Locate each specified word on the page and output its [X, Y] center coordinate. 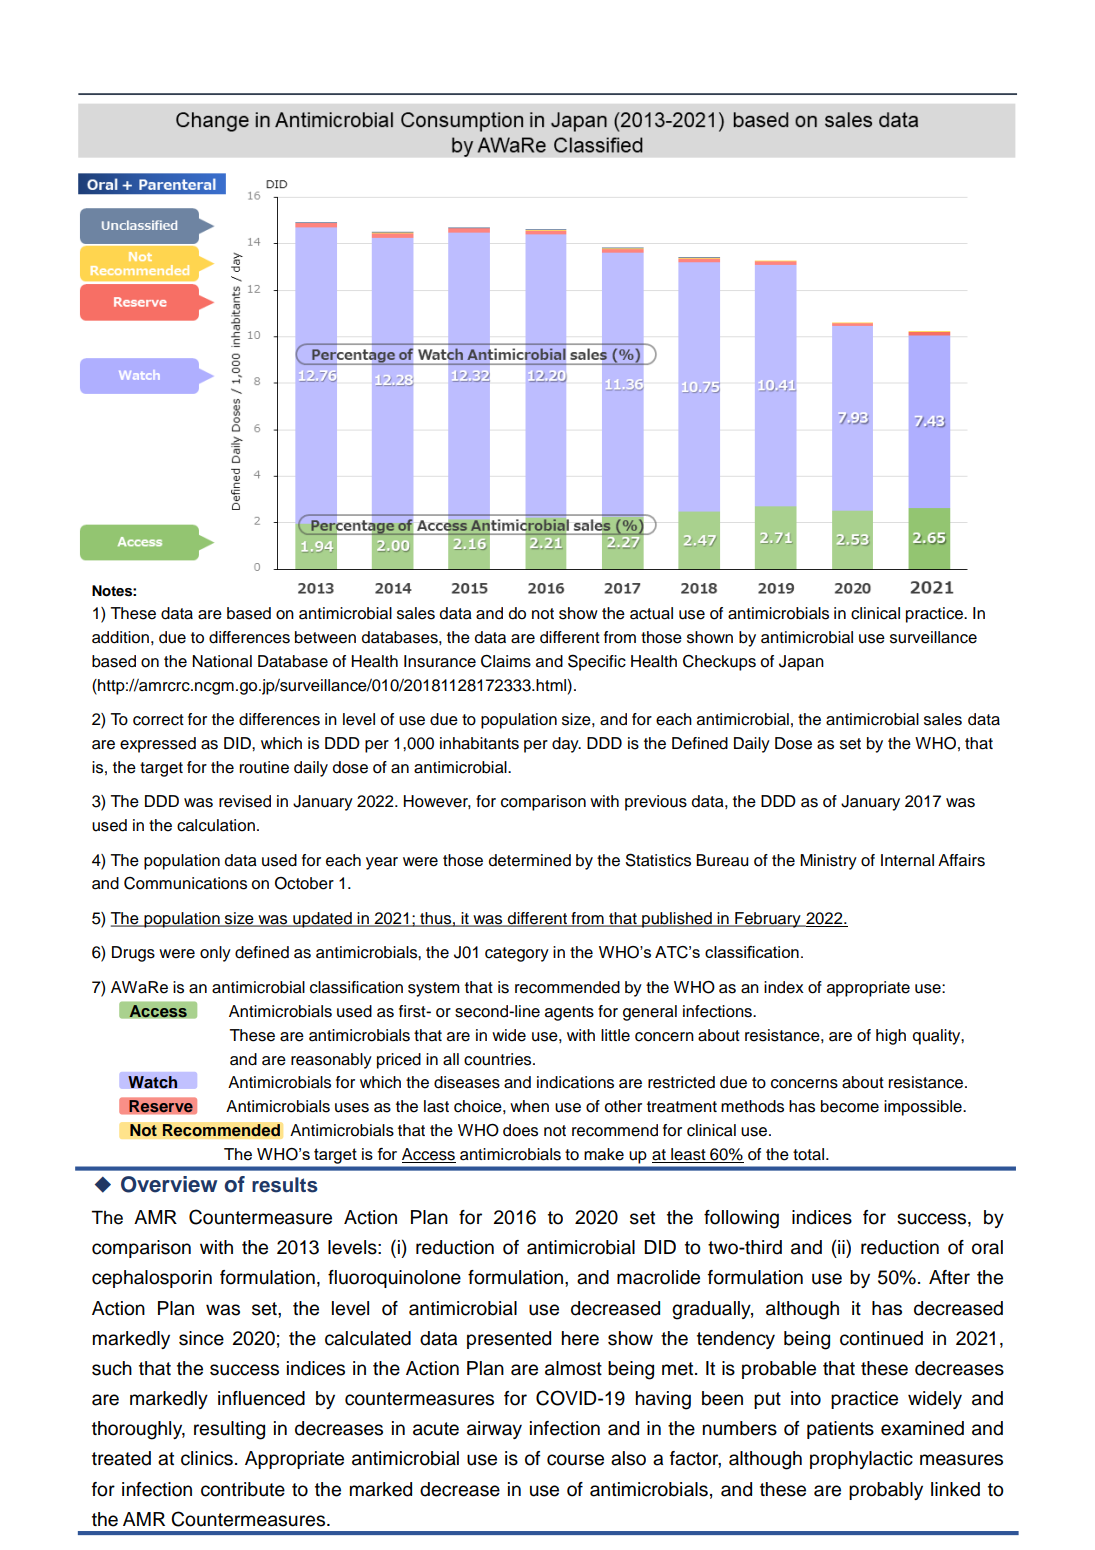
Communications [185, 883]
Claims [506, 661]
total [808, 1154]
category [517, 954]
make [604, 1154]
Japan [801, 663]
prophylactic [861, 1460]
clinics [207, 1458]
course [575, 1460]
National [222, 661]
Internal [907, 860]
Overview [169, 1184]
